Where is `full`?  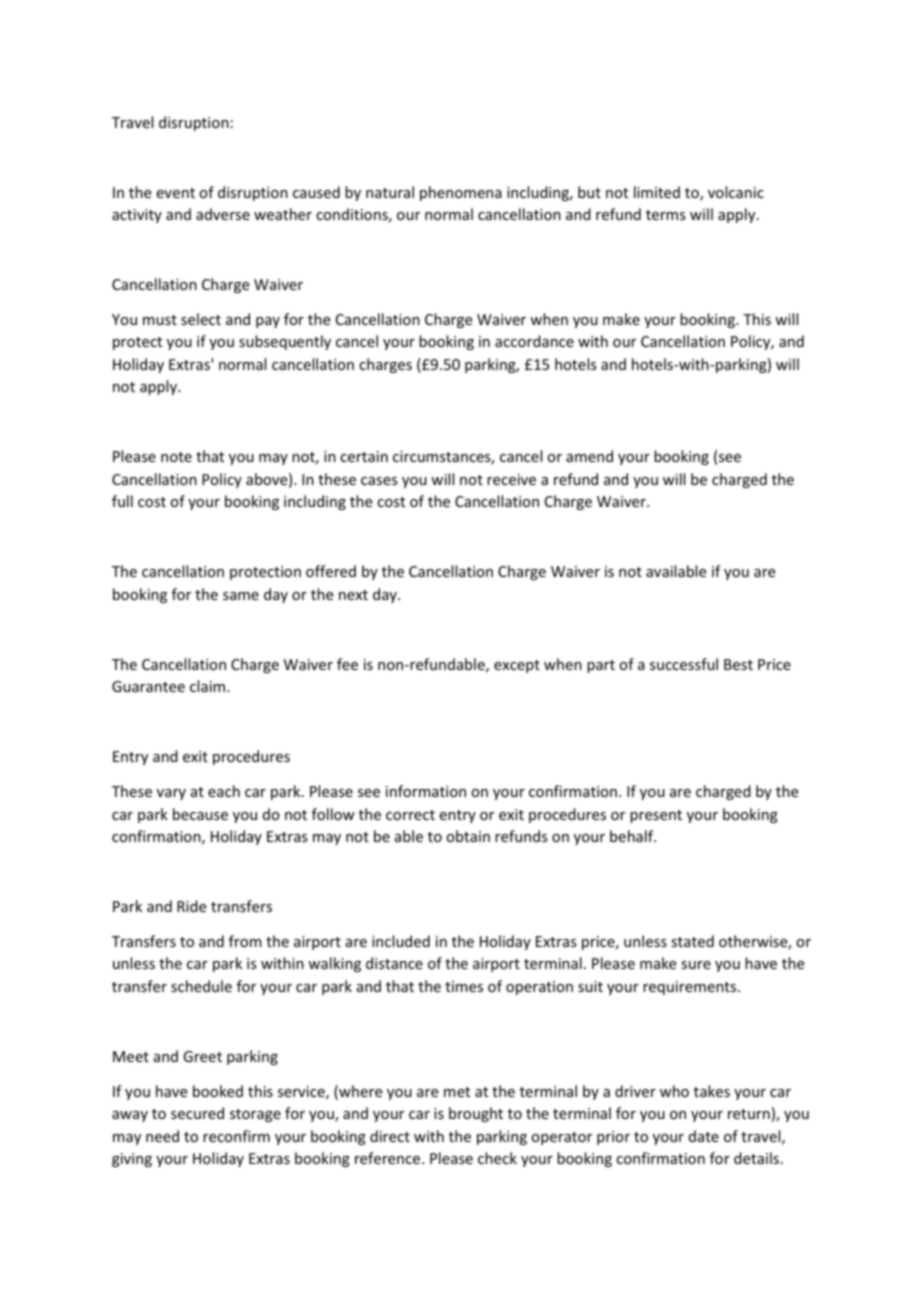
full is located at coordinates (122, 501).
